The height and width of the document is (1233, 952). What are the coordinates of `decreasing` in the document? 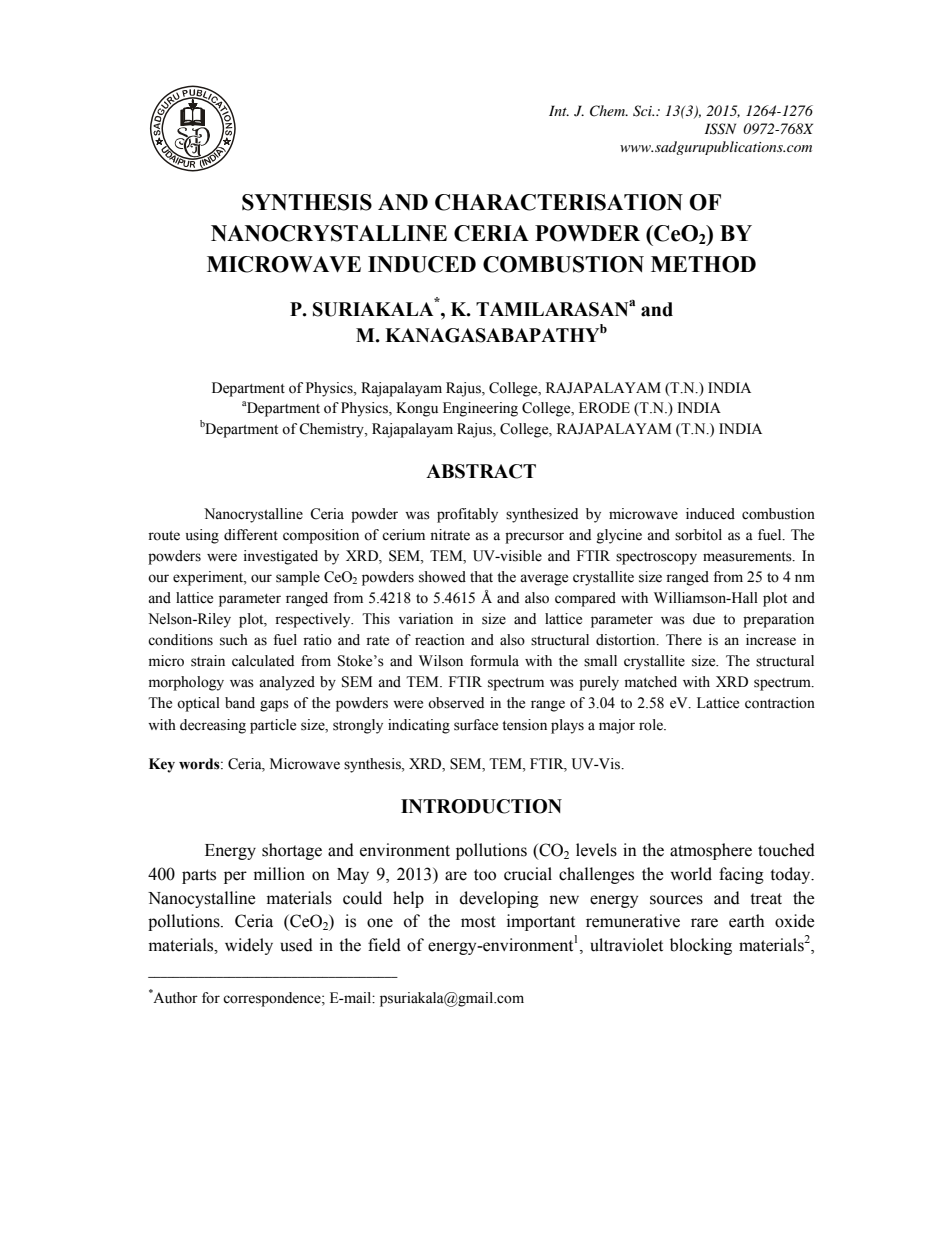 It's located at (213, 726).
